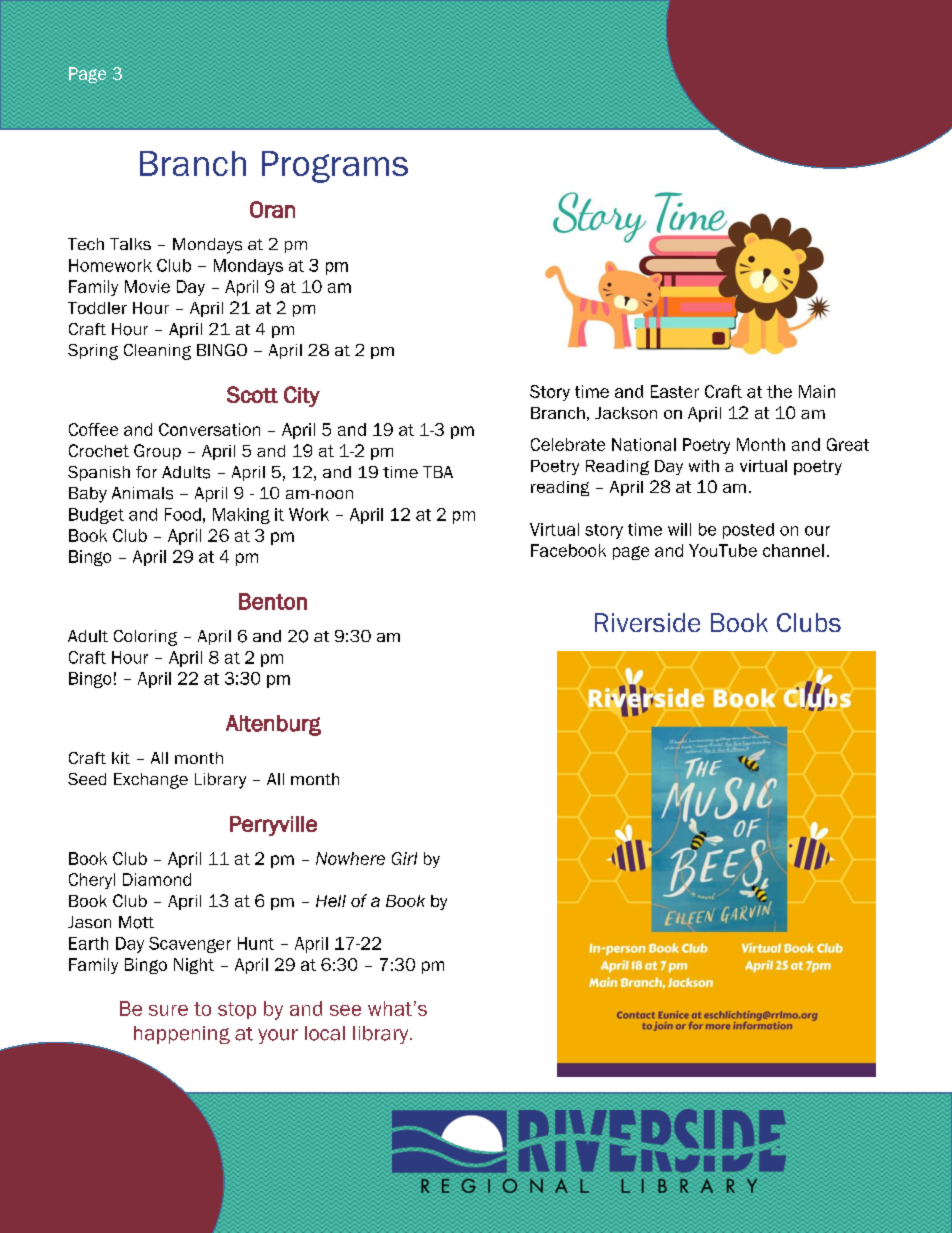  What do you see at coordinates (438, 472) in the screenshot?
I see `TBA` at bounding box center [438, 472].
